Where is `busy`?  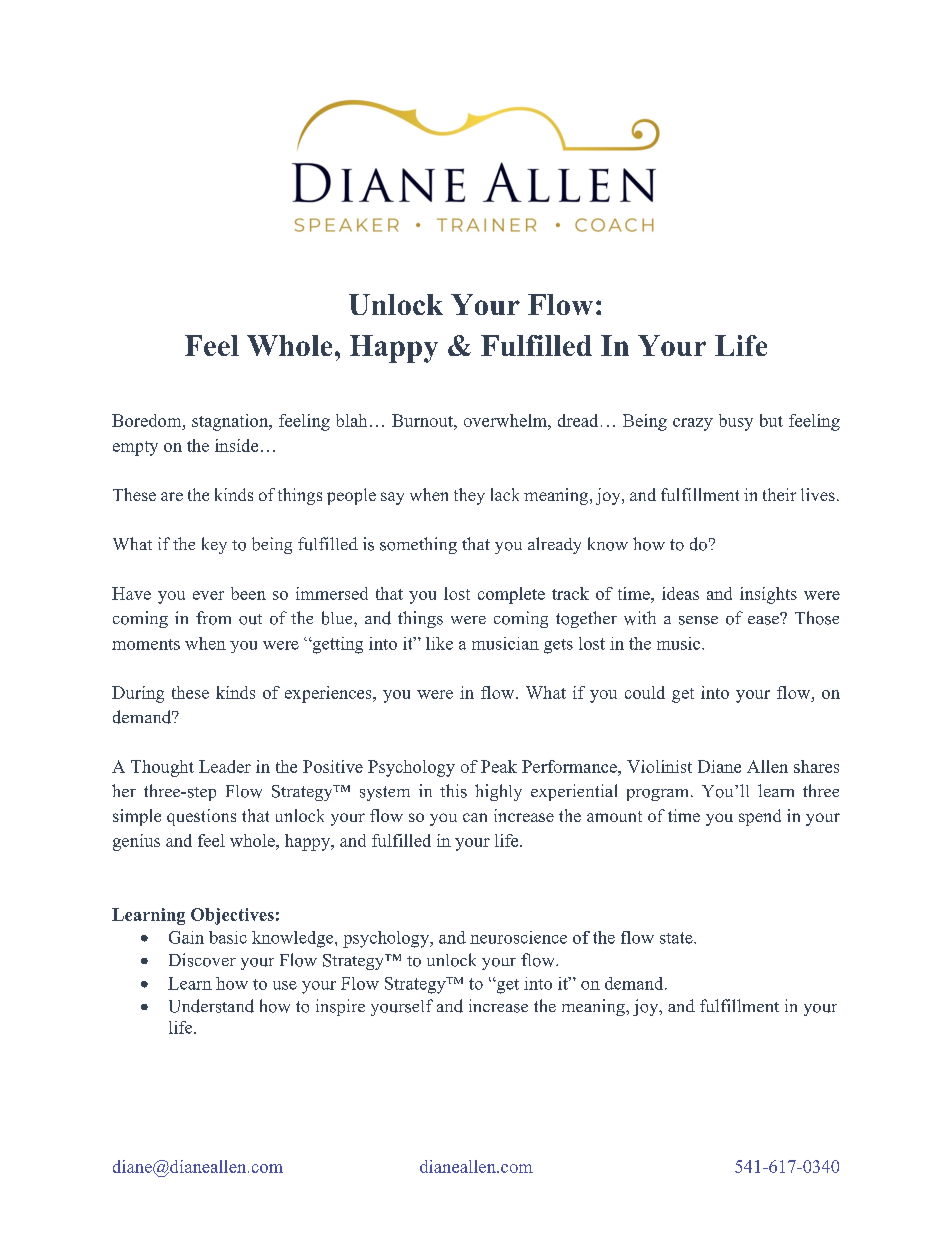 busy is located at coordinates (736, 422).
